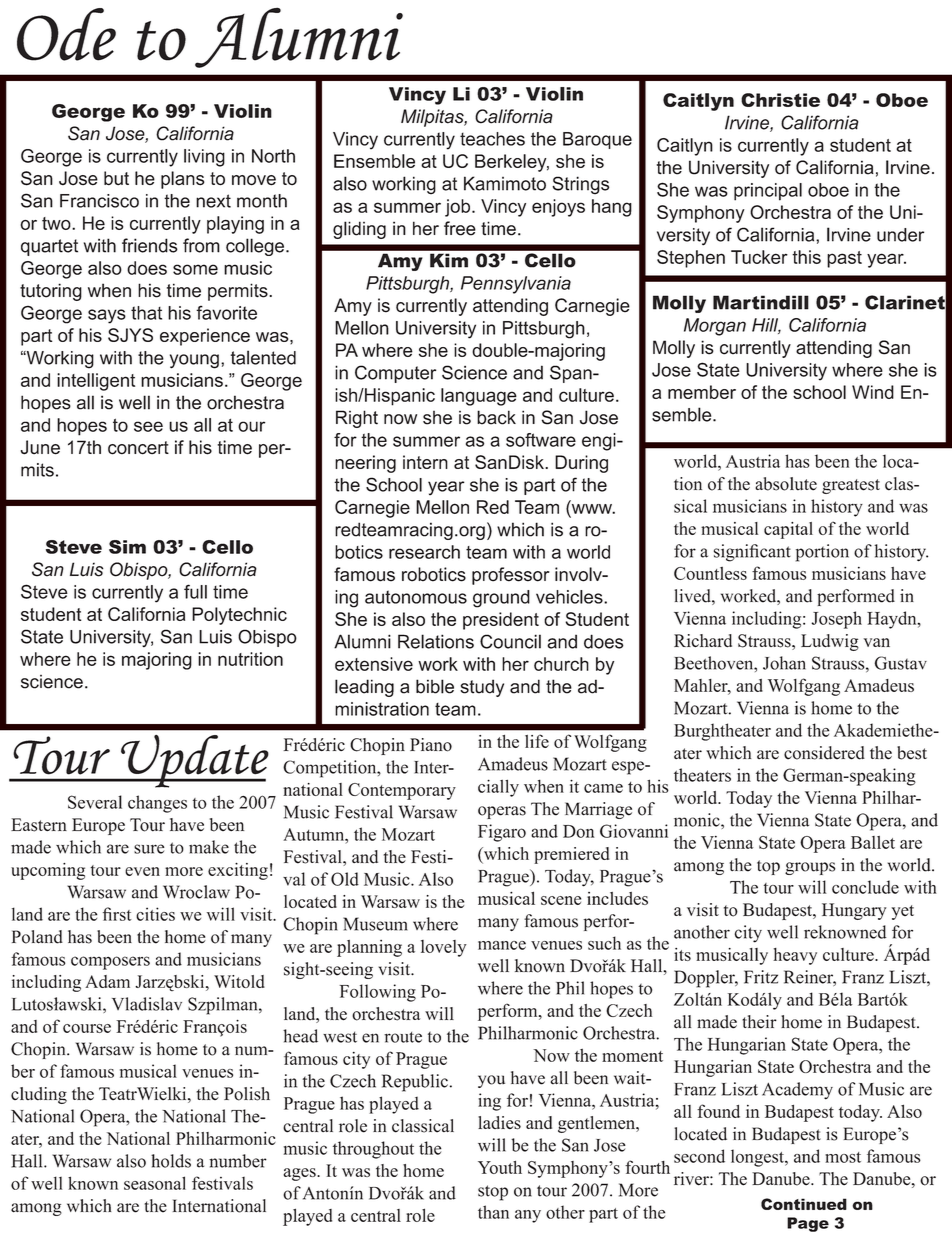  Describe the element at coordinates (780, 100) in the screenshot. I see `Christie` at that location.
